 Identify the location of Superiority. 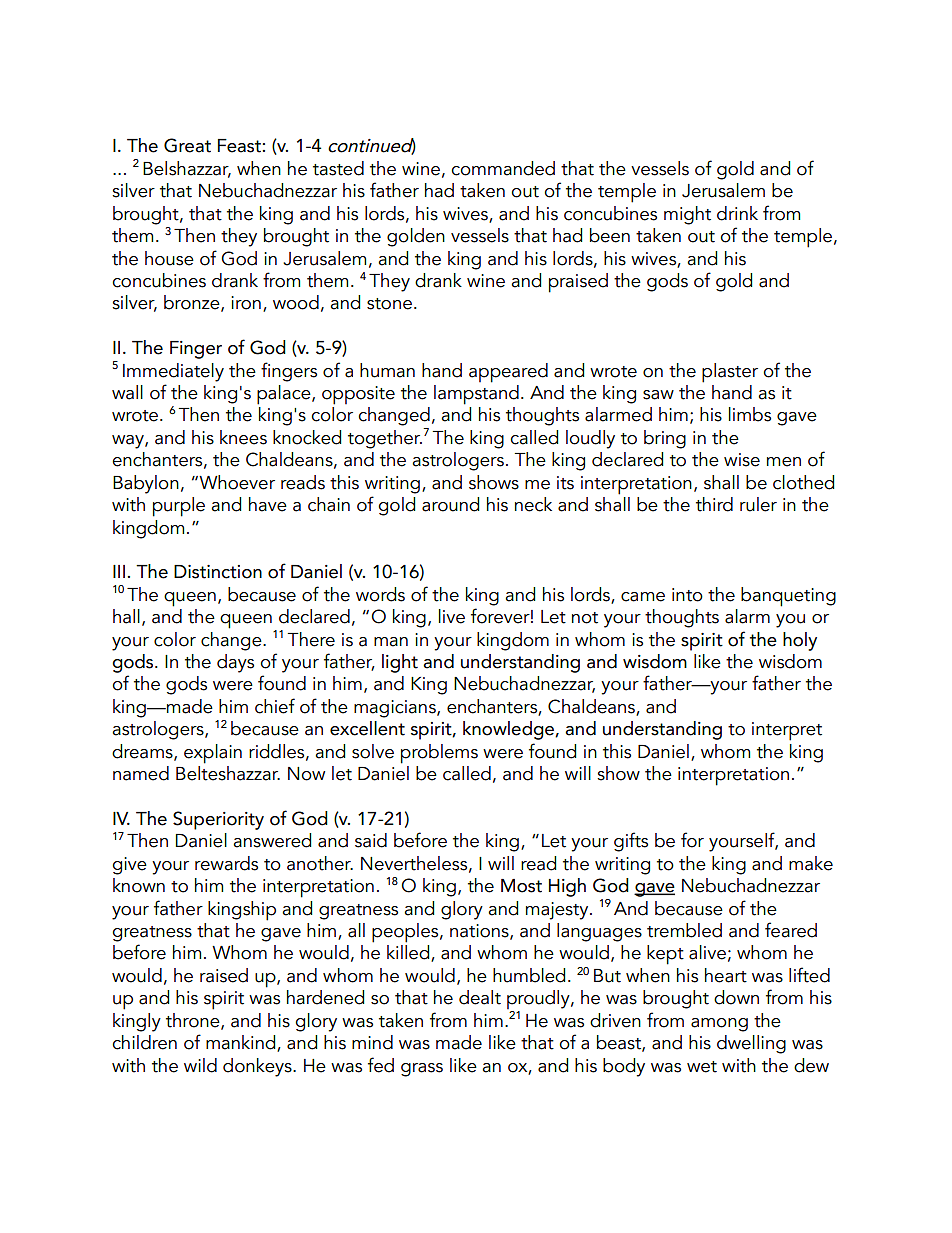
(218, 820).
